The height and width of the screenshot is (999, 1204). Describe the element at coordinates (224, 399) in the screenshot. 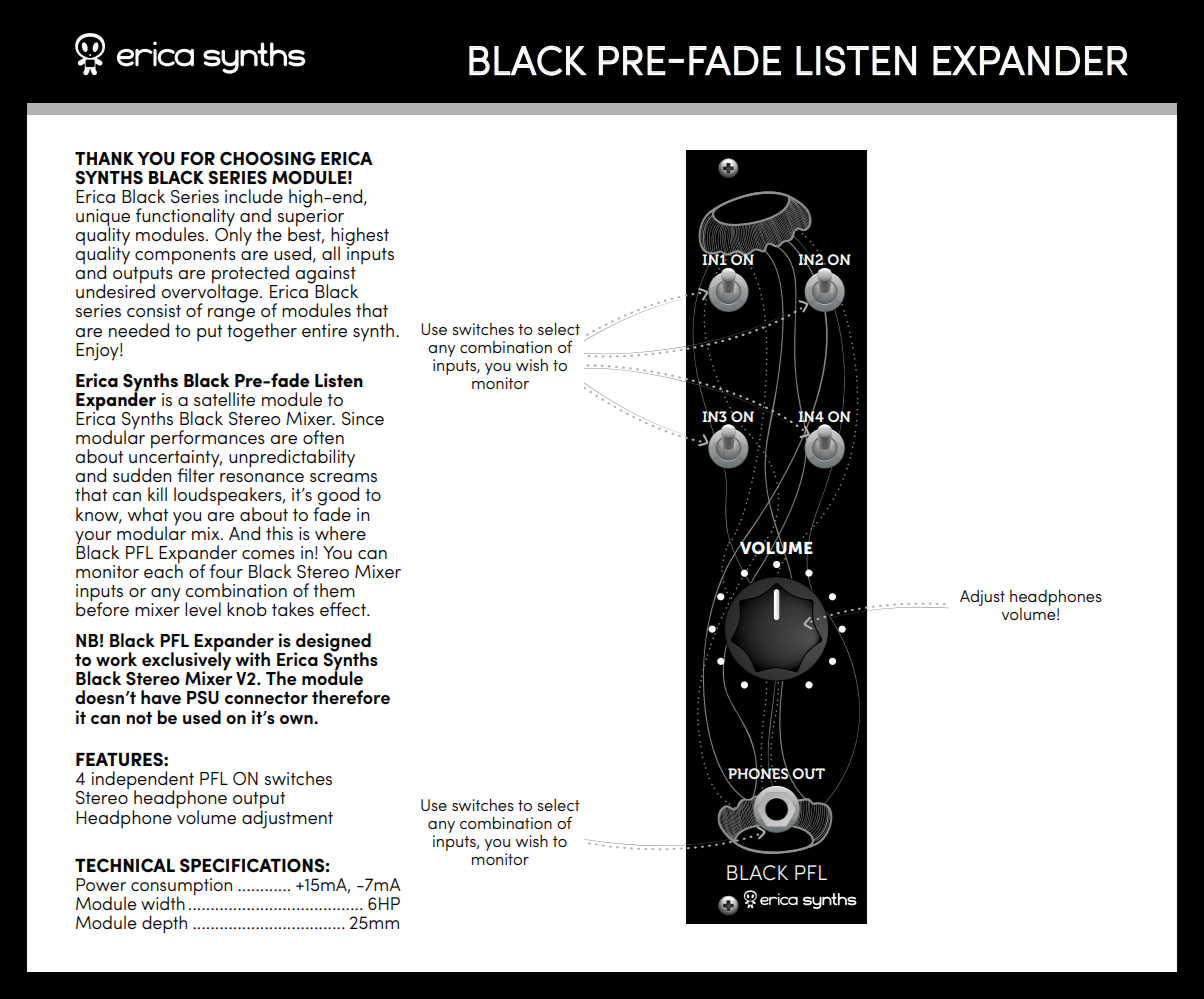

I see `satellite` at that location.
